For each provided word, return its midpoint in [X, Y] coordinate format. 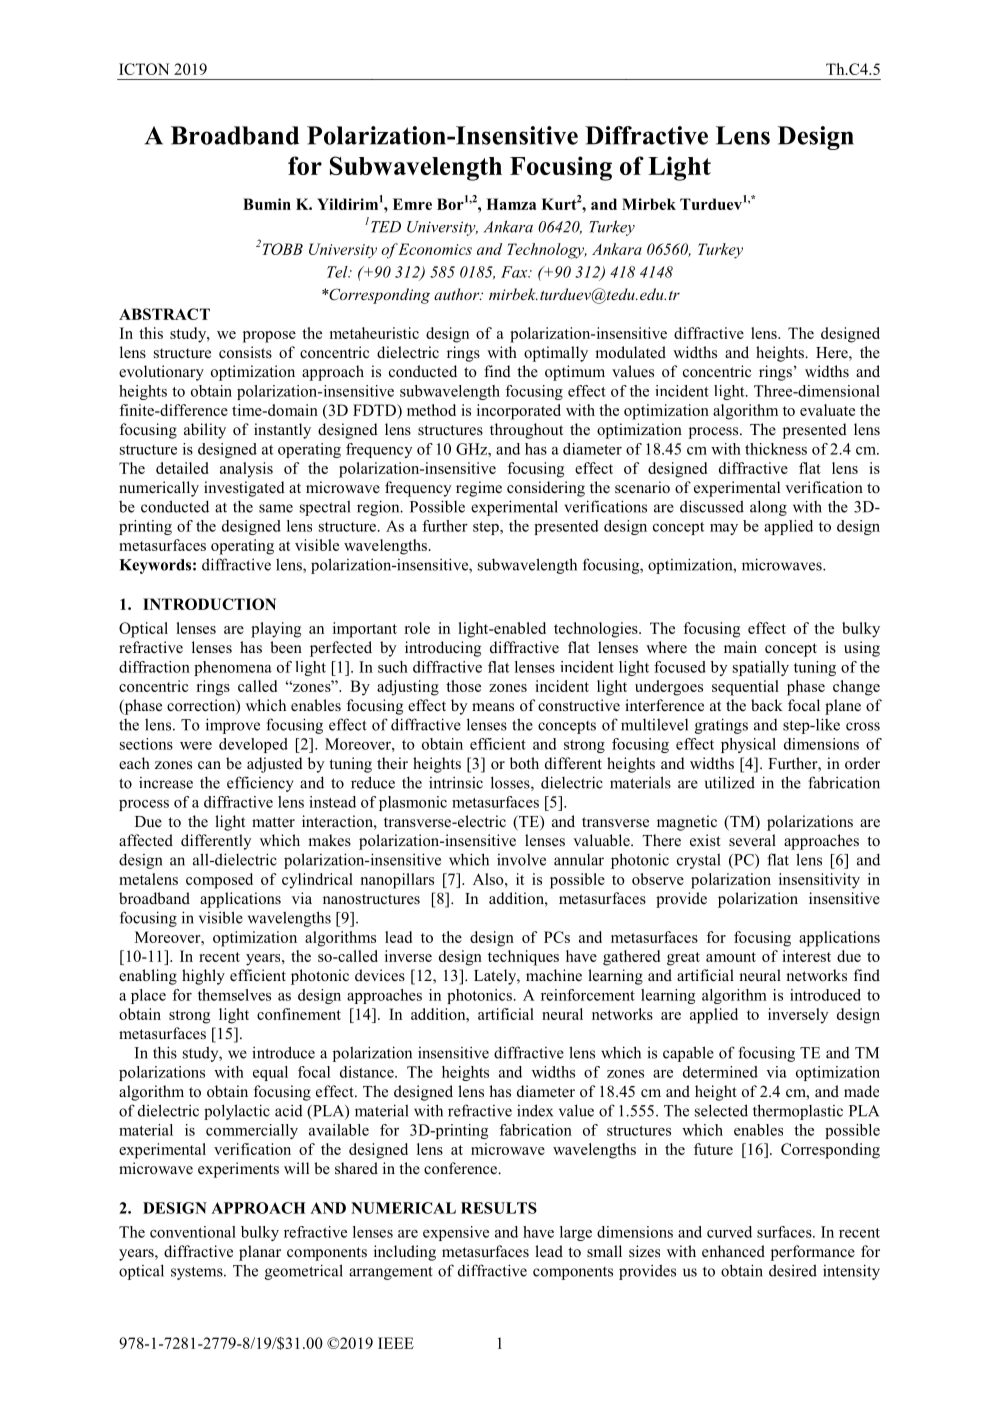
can [209, 765]
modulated [630, 352]
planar [260, 1253]
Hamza [511, 204]
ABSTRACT [164, 314]
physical [748, 745]
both [524, 763]
